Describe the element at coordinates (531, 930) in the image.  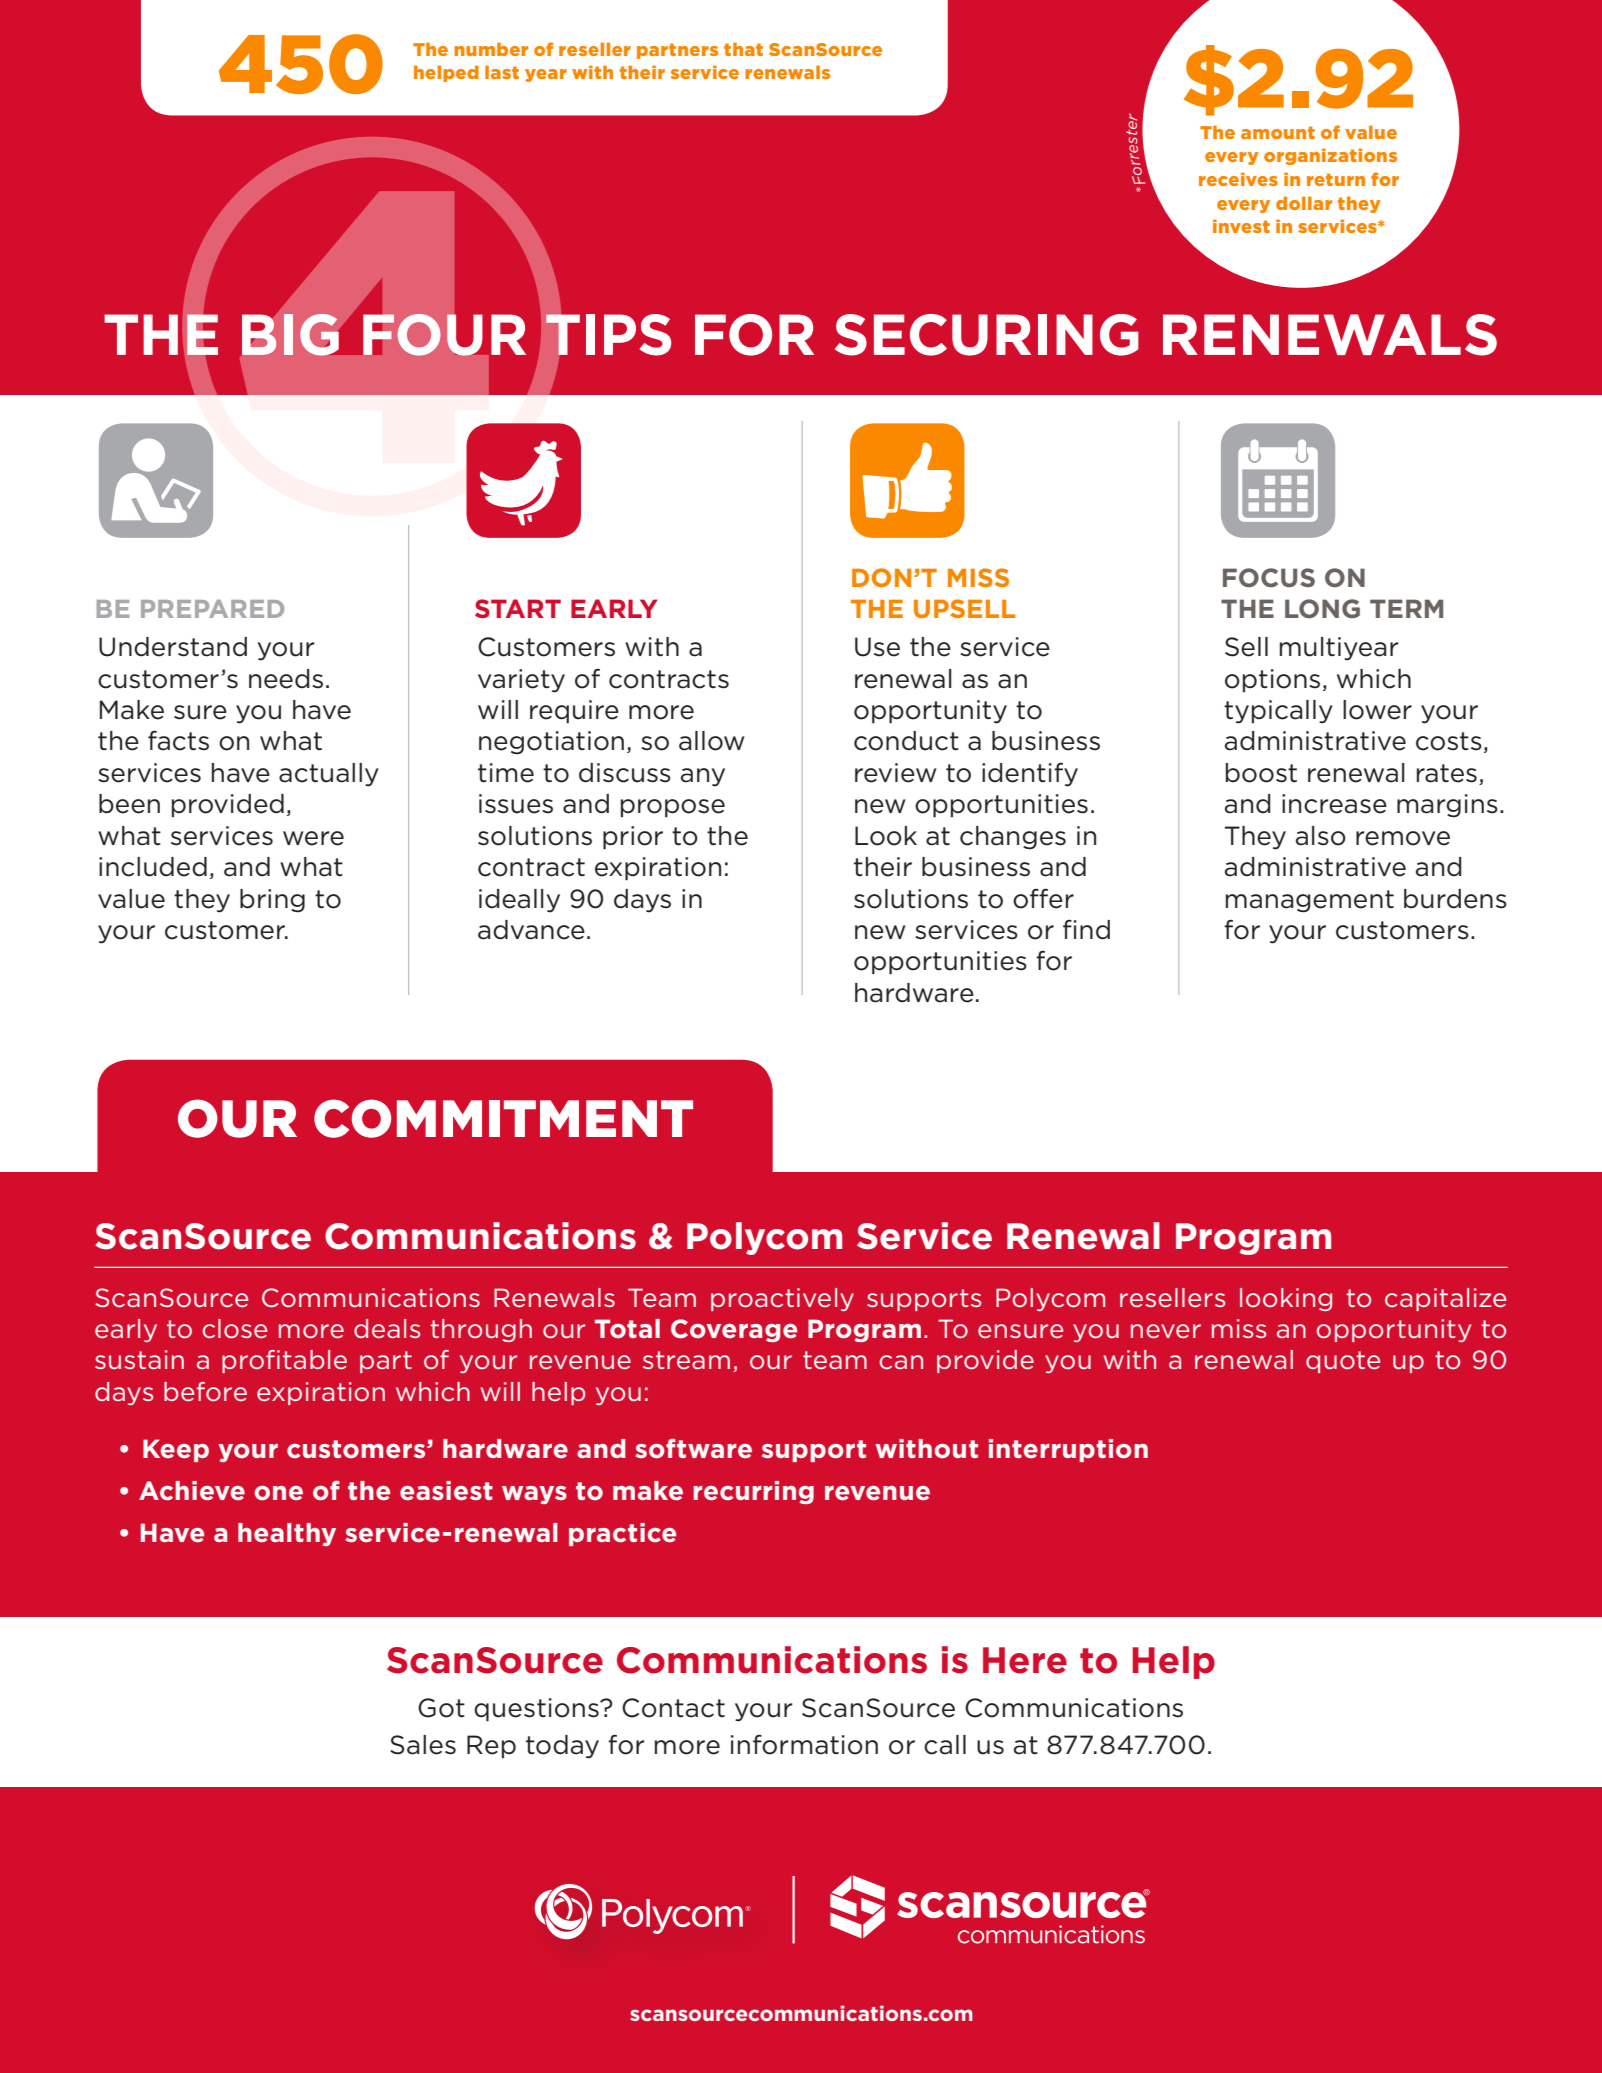
I see `advance` at that location.
